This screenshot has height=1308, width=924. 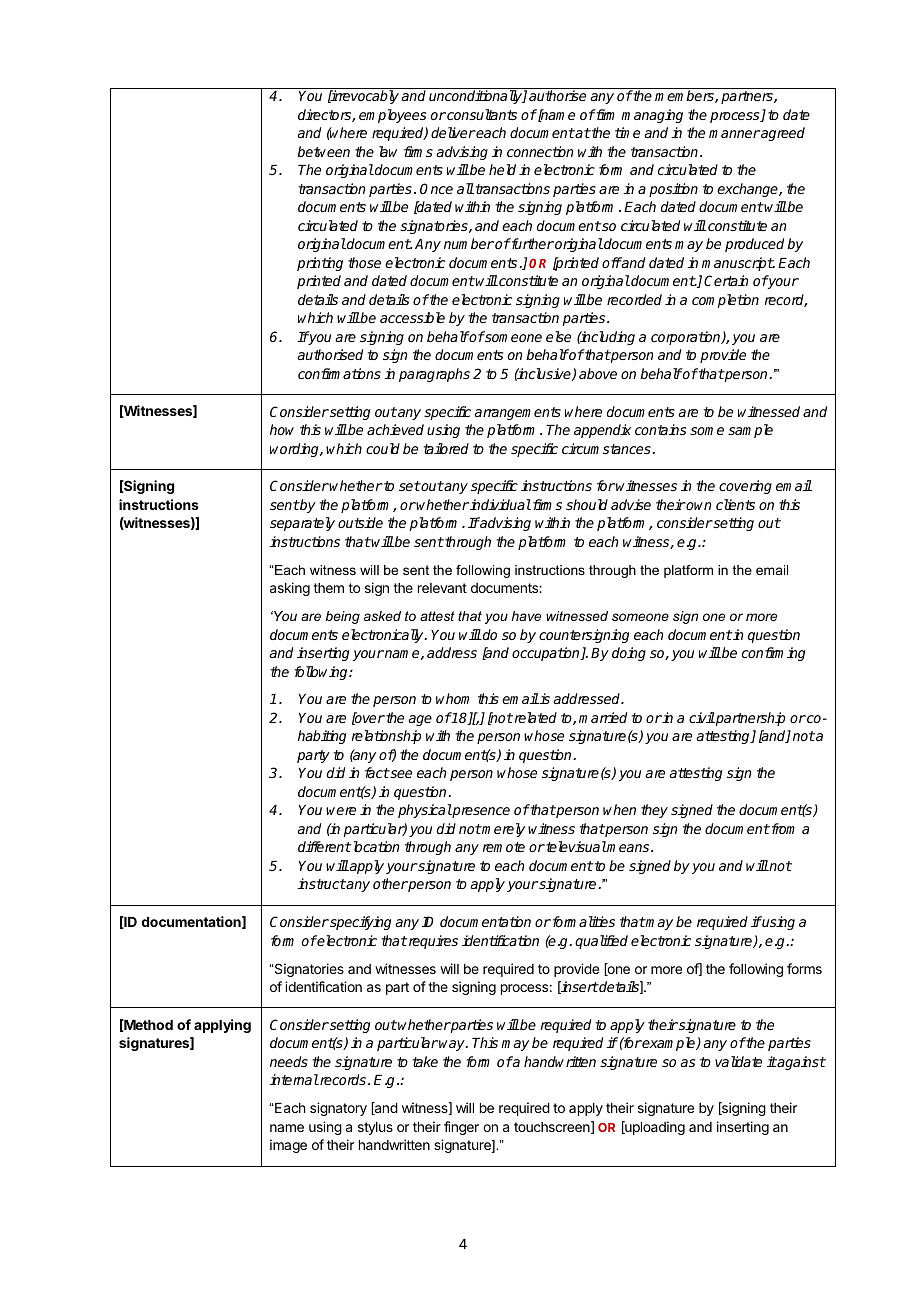 I want to click on connection, so click(x=540, y=151).
